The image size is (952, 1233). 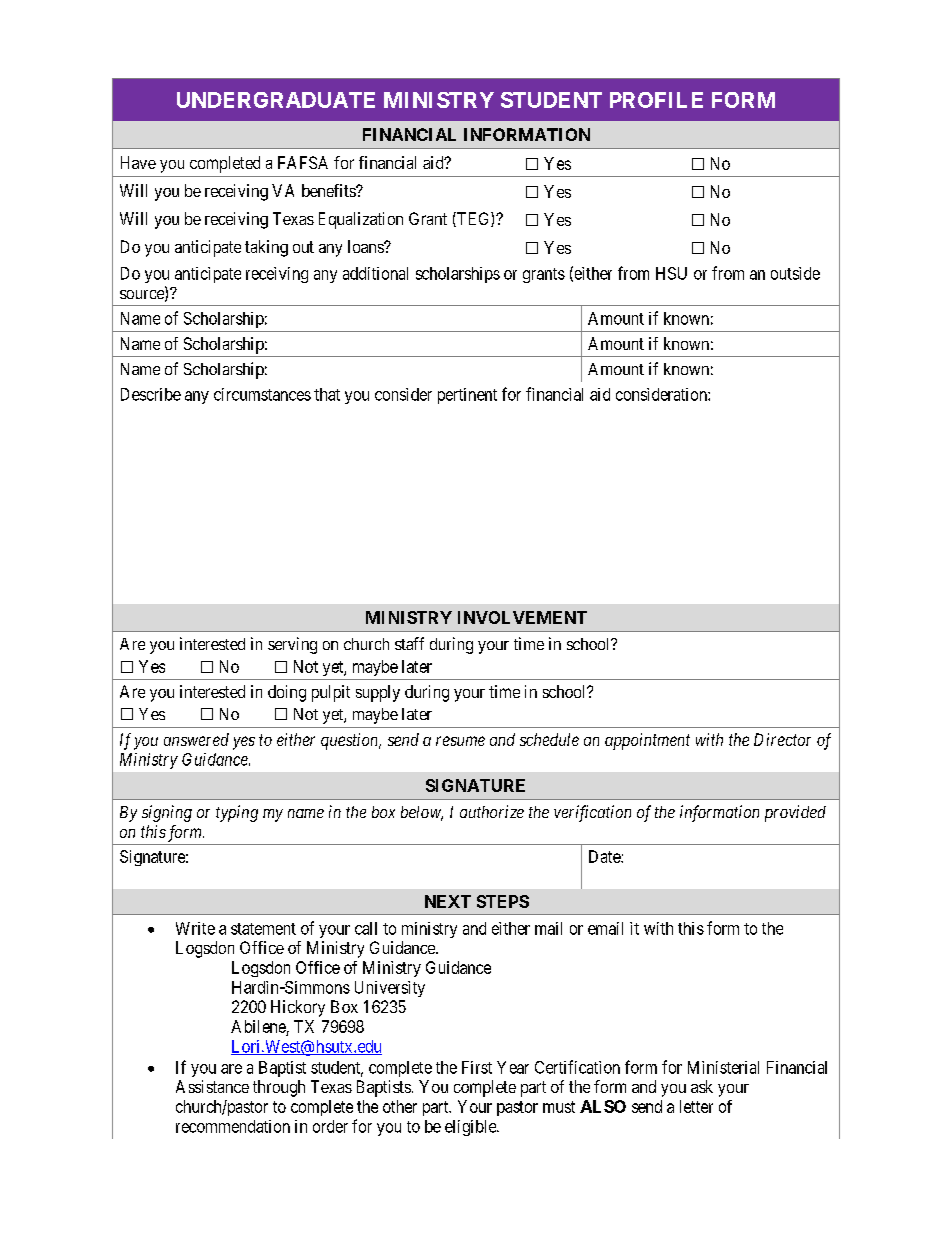 I want to click on Assistance, so click(x=212, y=1086).
